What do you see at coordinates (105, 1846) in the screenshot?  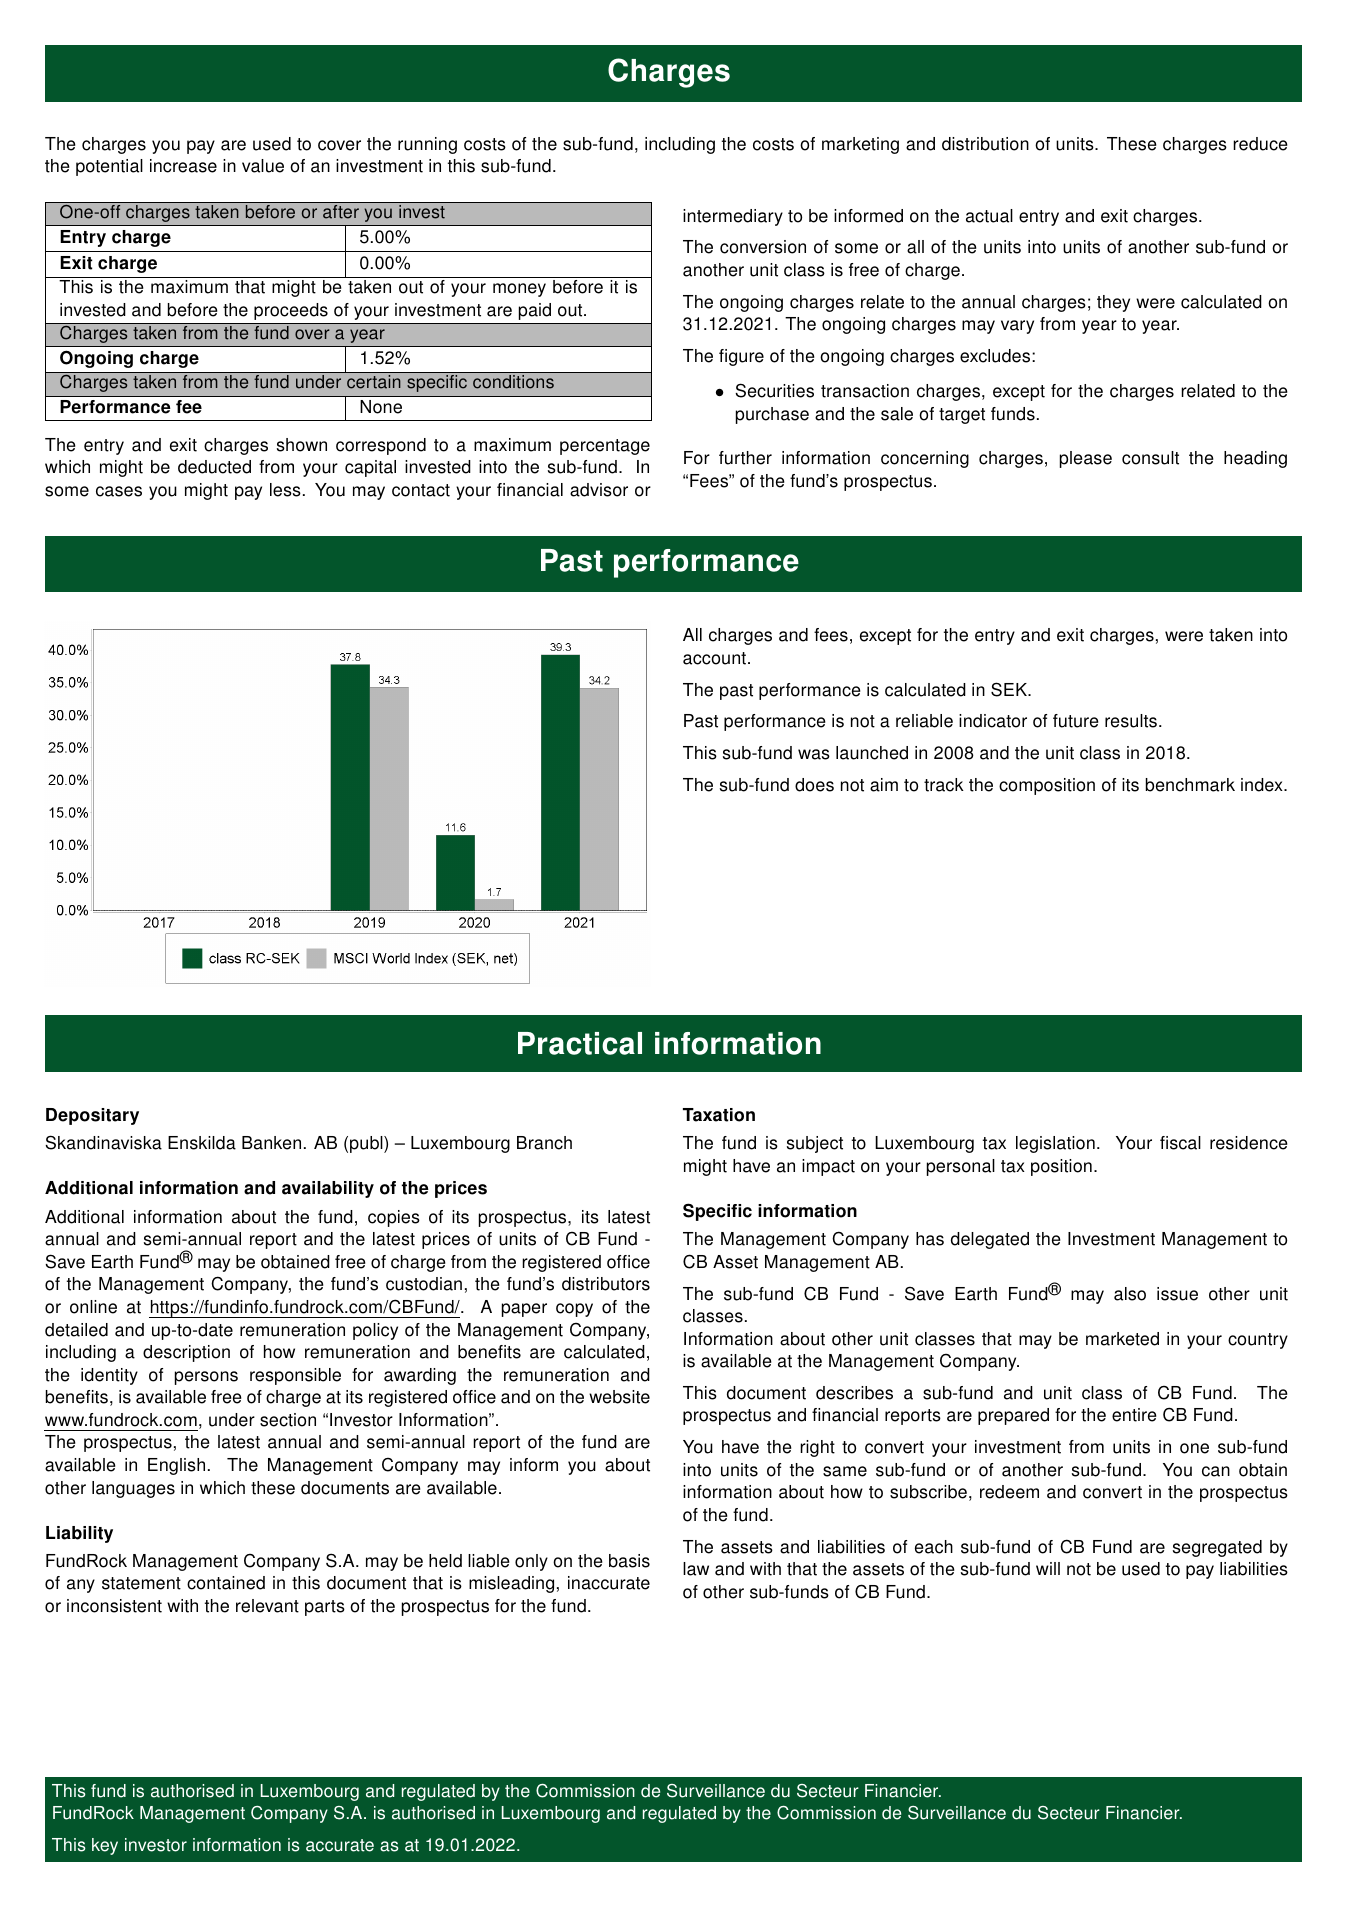 I see `key` at bounding box center [105, 1846].
